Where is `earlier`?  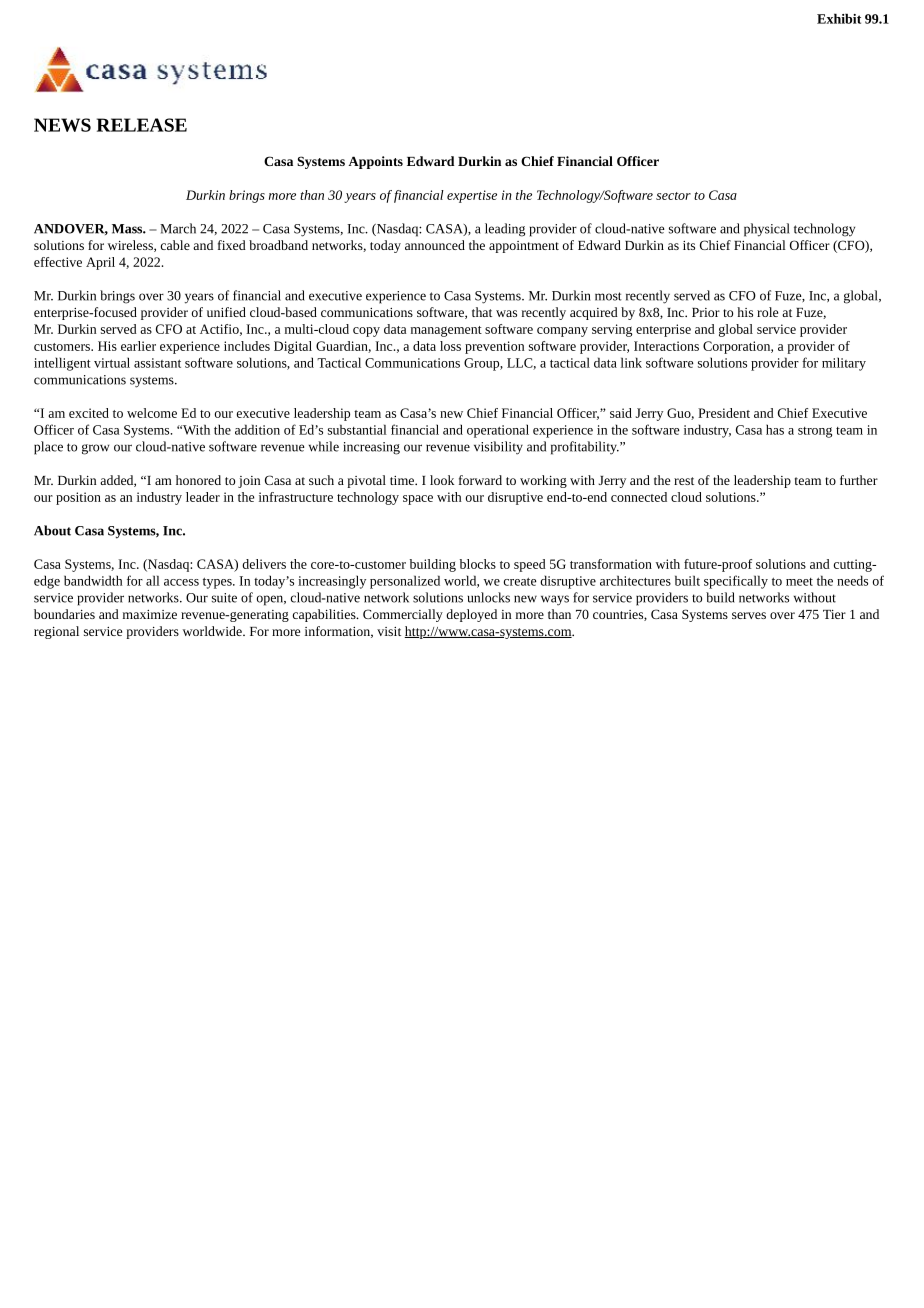
earlier is located at coordinates (138, 346).
